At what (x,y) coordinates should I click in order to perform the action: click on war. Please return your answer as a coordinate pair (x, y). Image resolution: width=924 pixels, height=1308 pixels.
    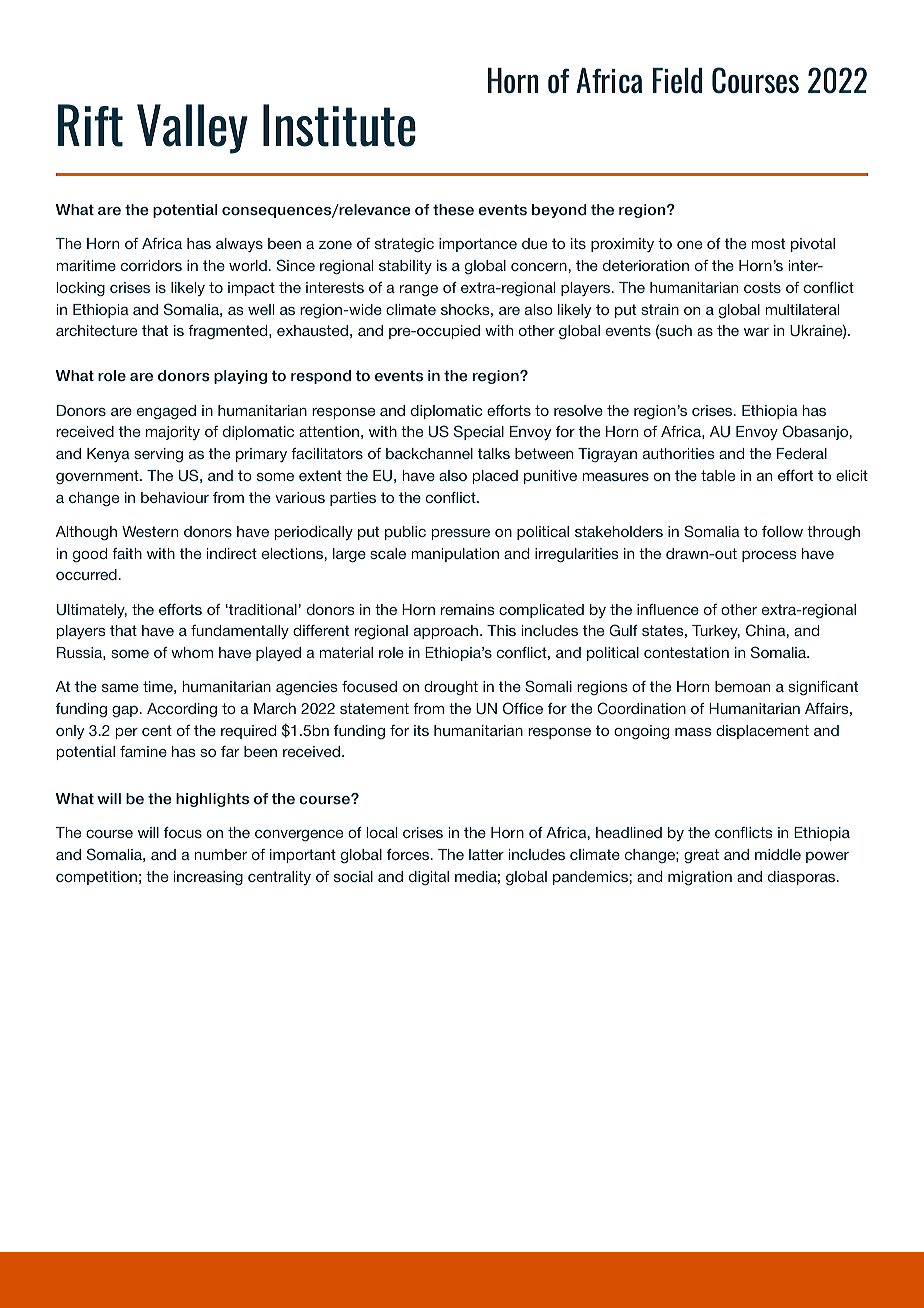
    Looking at the image, I should click on (756, 332).
